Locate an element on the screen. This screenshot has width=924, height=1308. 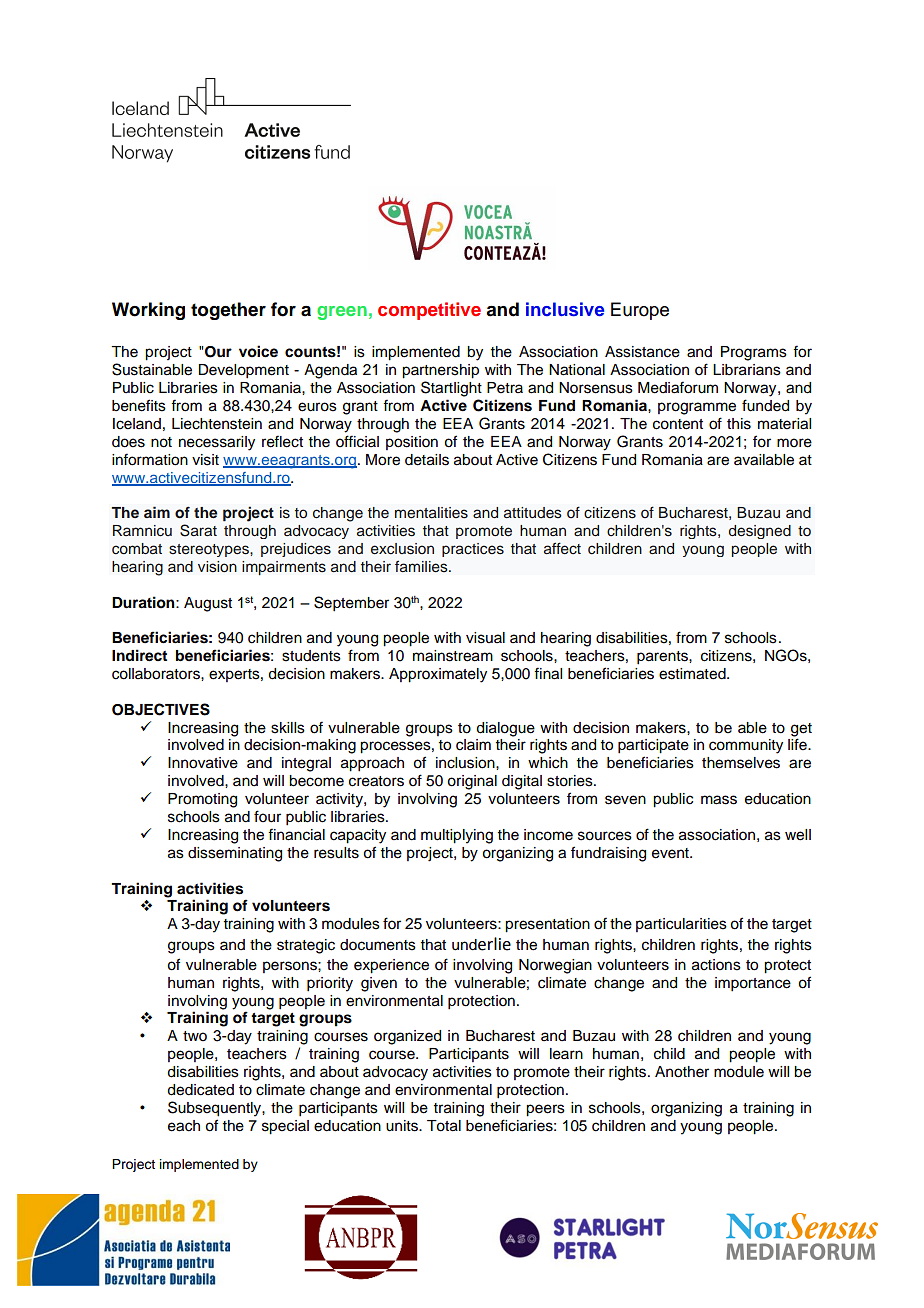
visit is located at coordinates (205, 460).
